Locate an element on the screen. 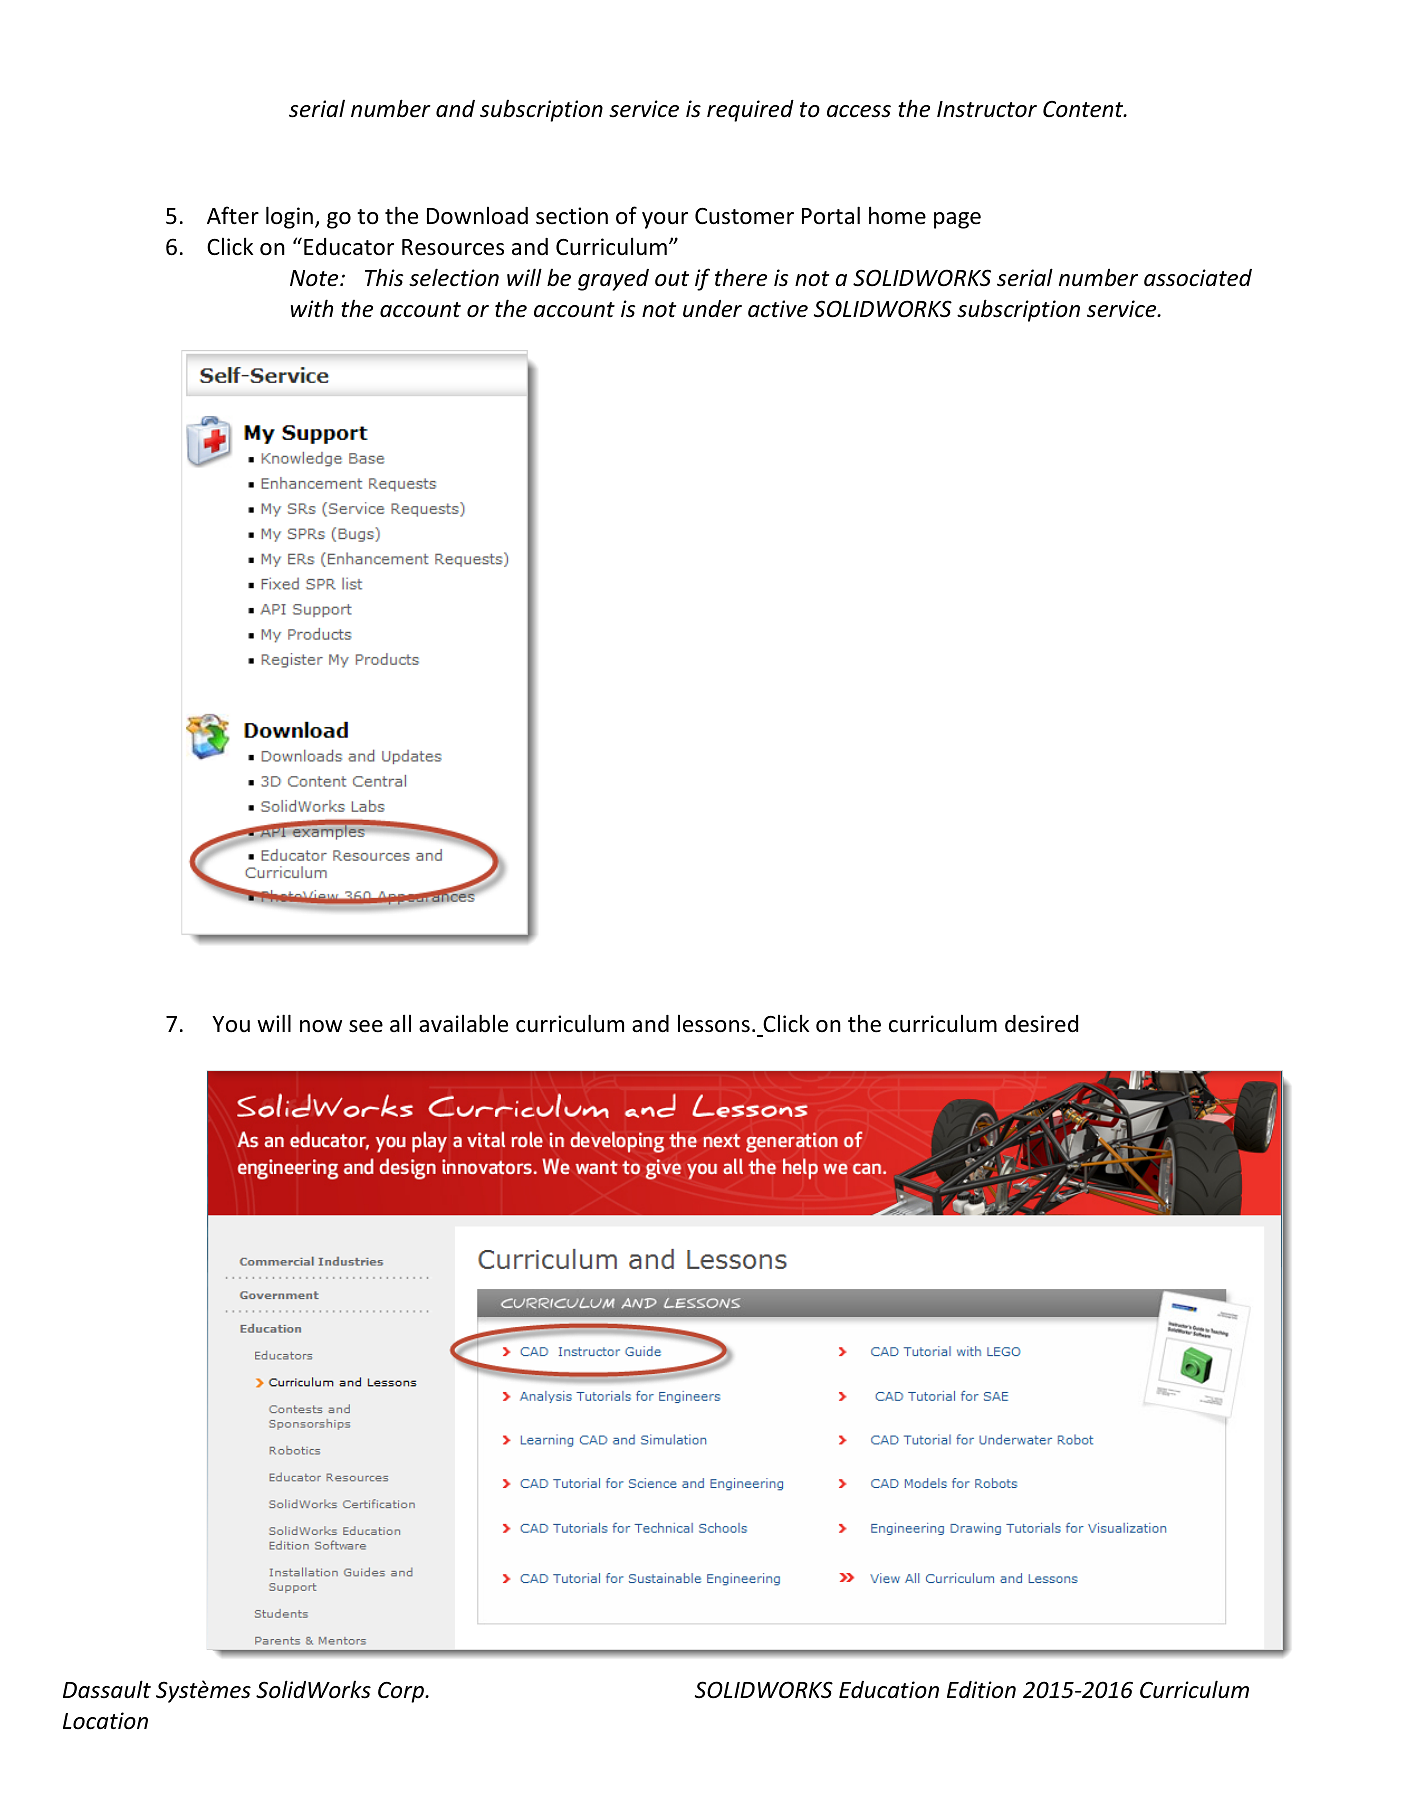  your is located at coordinates (665, 220).
